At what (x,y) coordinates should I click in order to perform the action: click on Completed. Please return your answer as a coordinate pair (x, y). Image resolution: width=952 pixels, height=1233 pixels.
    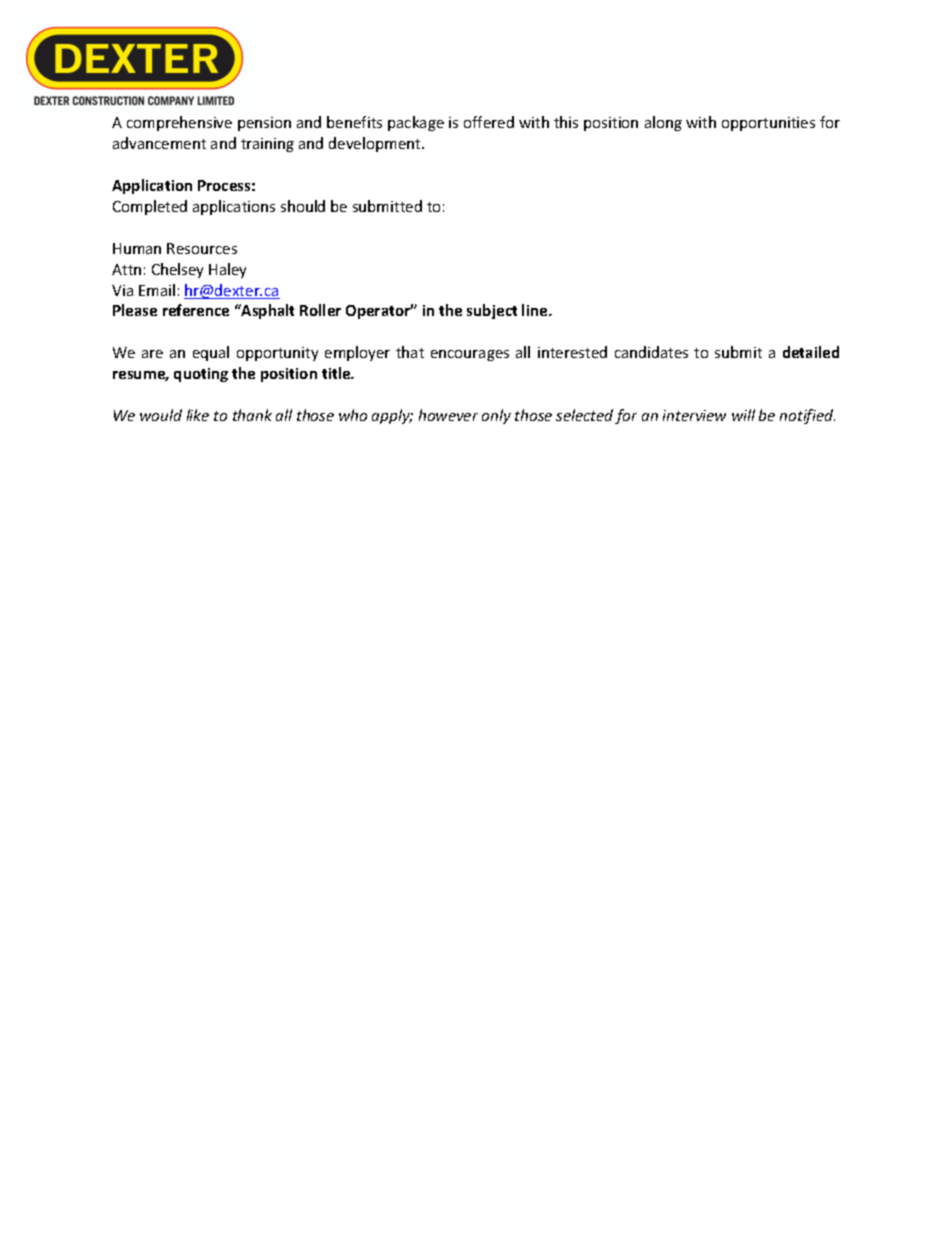
    Looking at the image, I should click on (150, 207).
